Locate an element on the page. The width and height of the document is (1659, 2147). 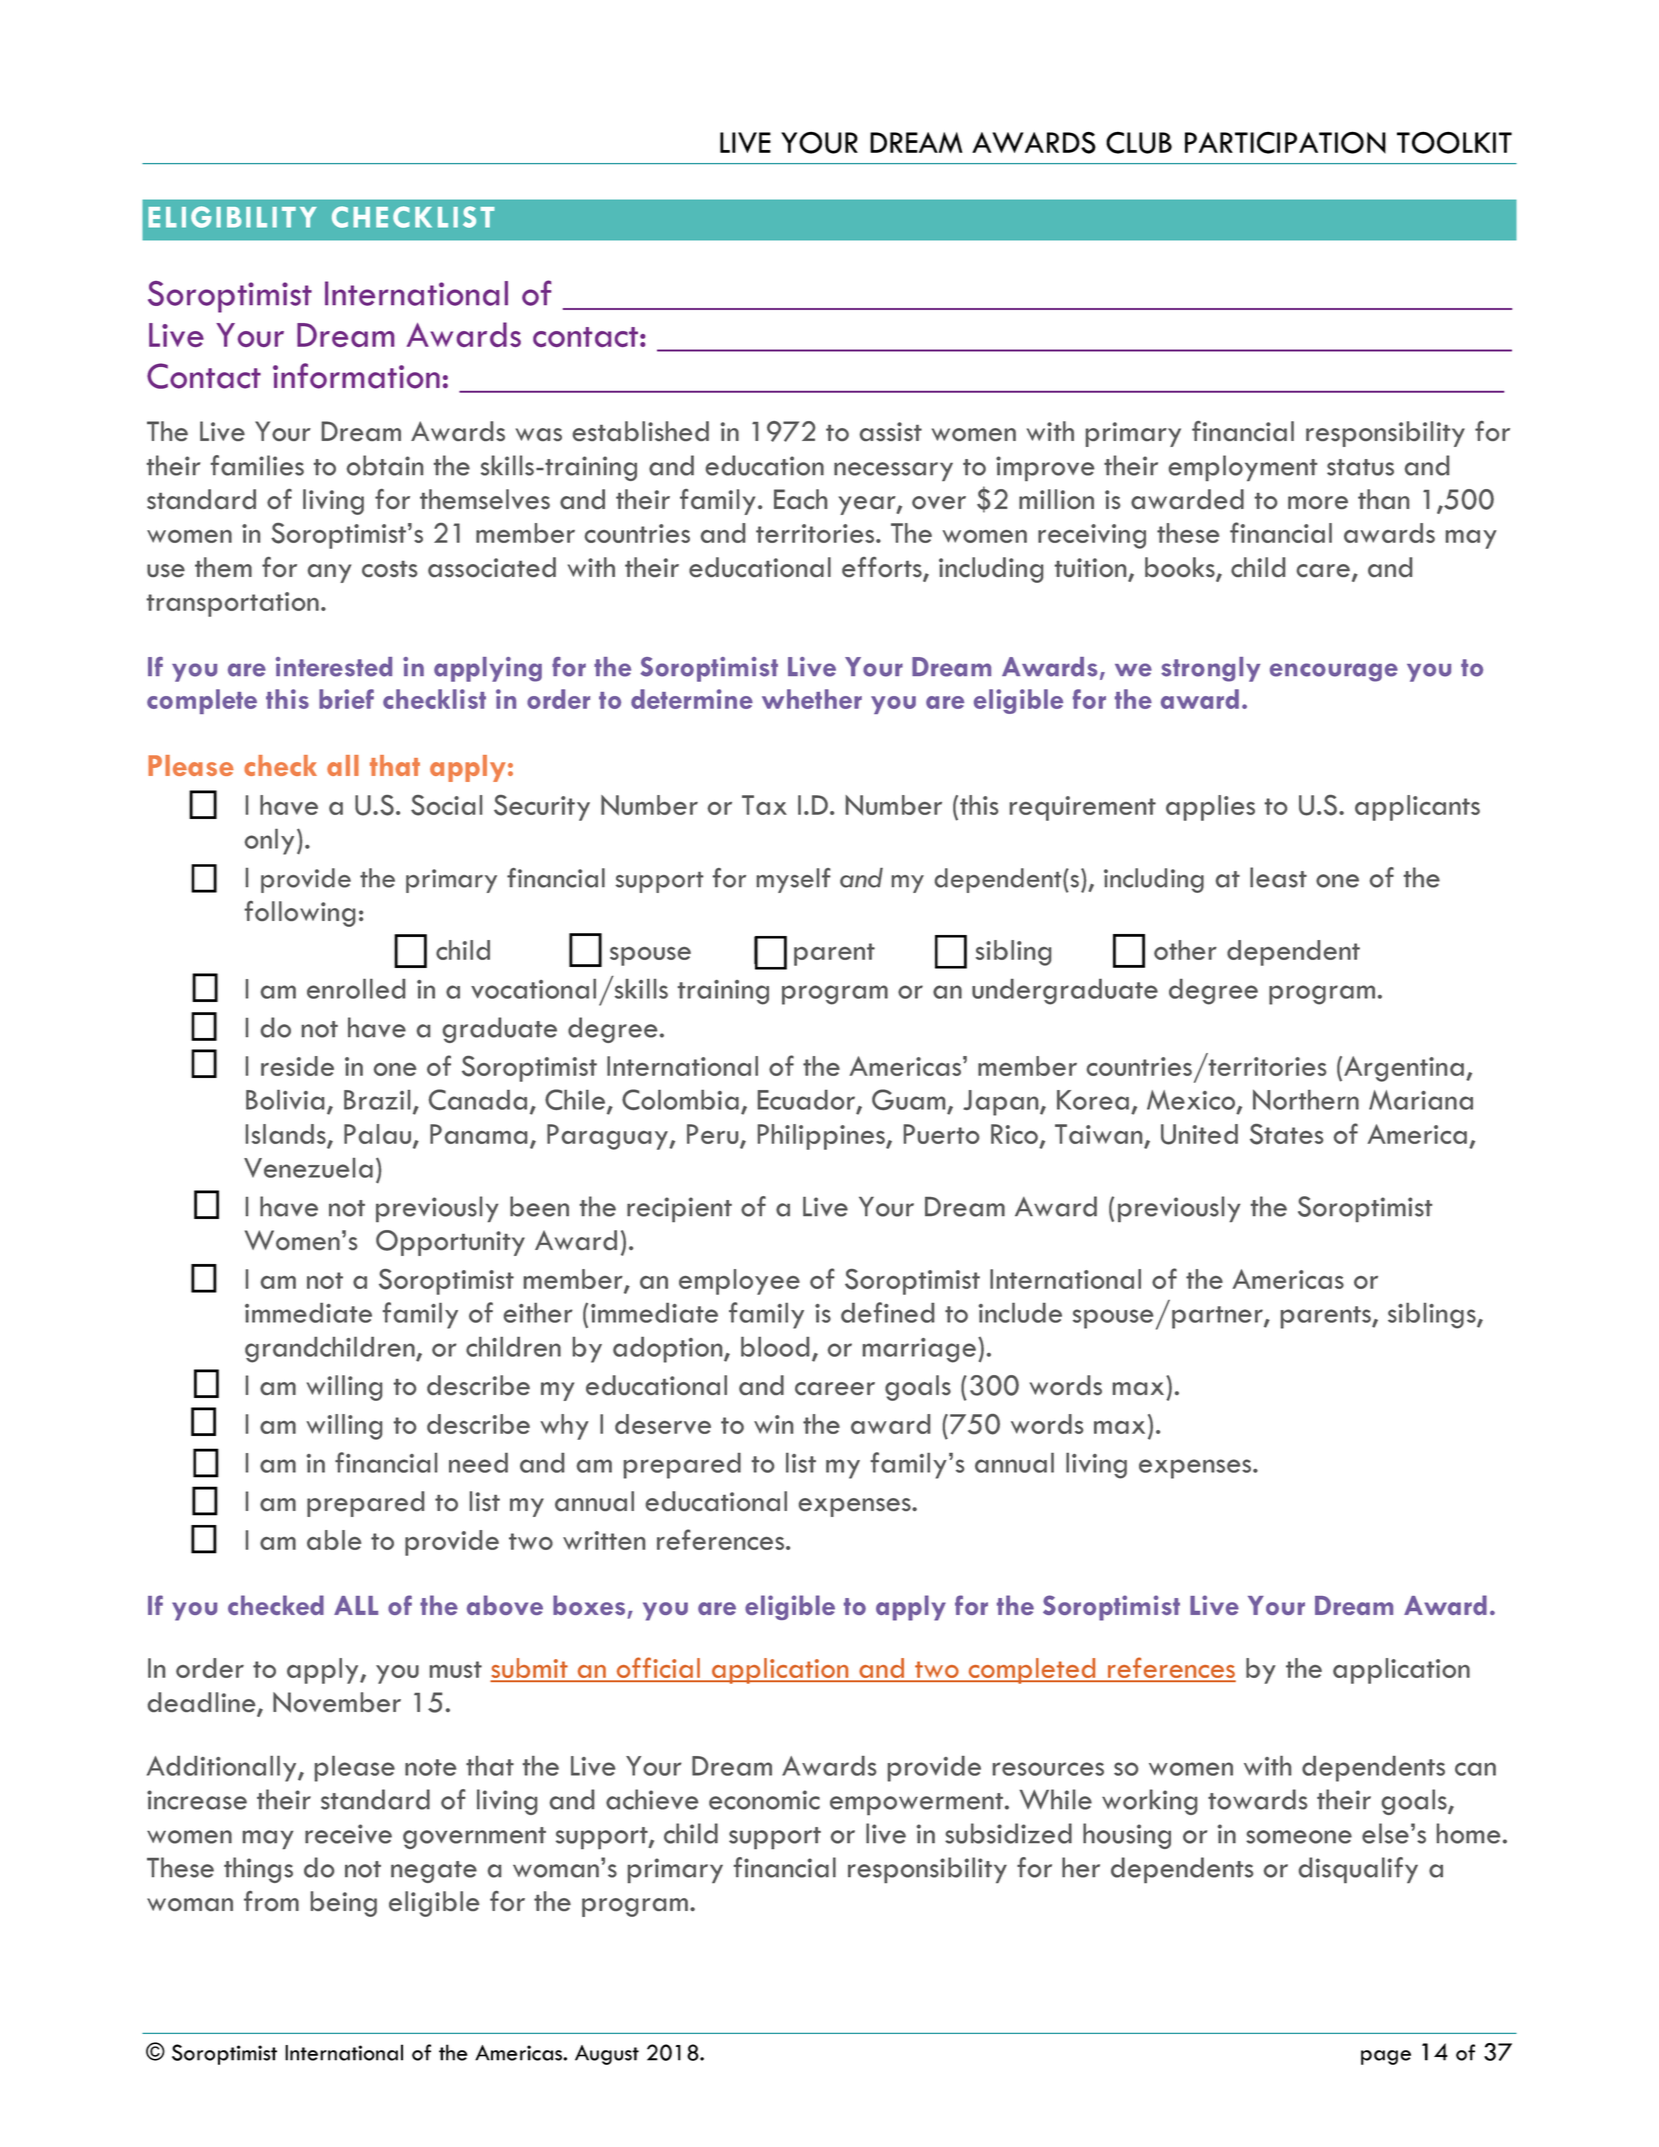
ELIGIBILITY is located at coordinates (232, 217).
